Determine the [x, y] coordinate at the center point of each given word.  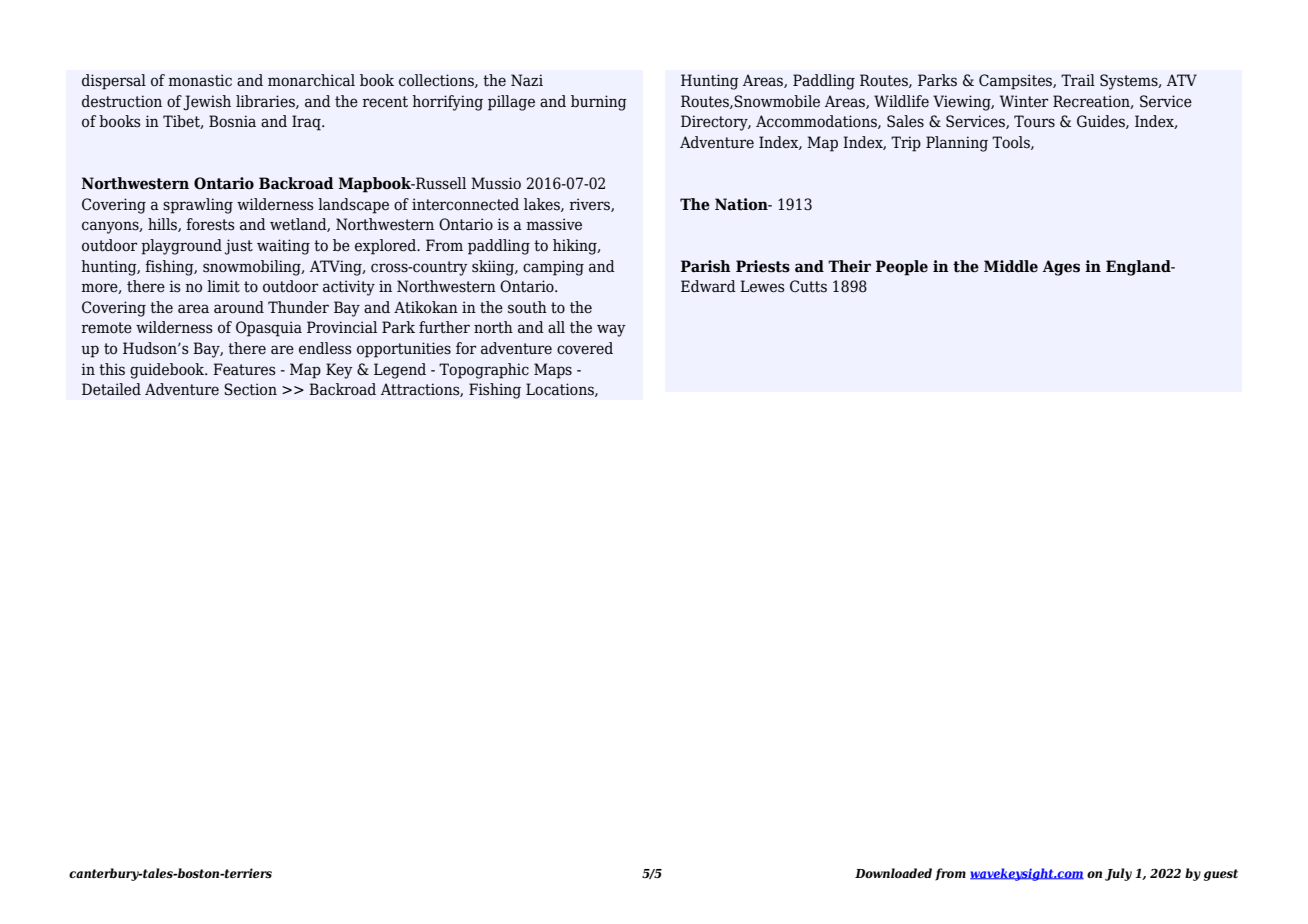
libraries [266, 102]
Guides [1102, 122]
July [1118, 874]
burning [599, 103]
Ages [1061, 268]
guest [1221, 875]
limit [223, 286]
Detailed [111, 389]
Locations [561, 390]
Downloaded [893, 873]
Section [250, 389]
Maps [553, 371]
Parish [706, 266]
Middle [1011, 266]
